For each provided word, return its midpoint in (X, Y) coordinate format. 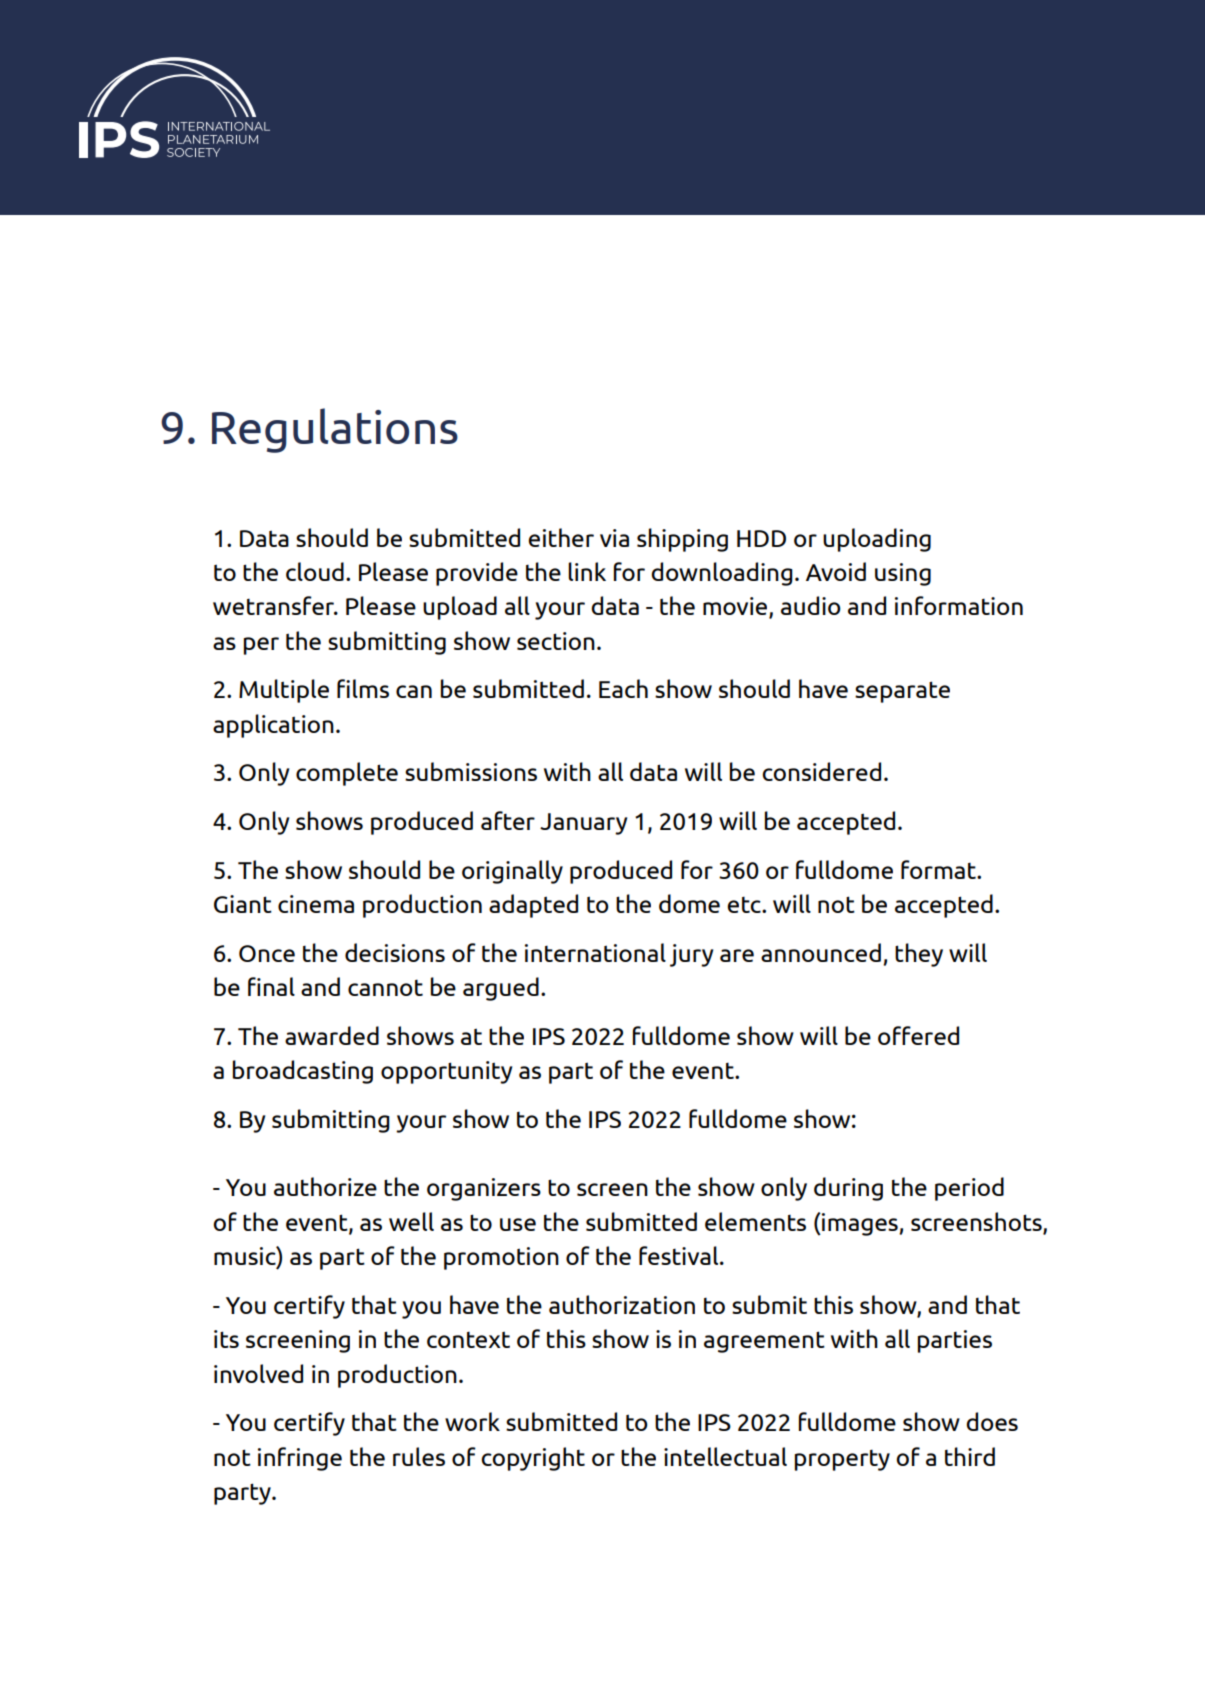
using (903, 574)
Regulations (335, 430)
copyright (533, 1459)
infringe (300, 1459)
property (842, 1460)
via (614, 538)
